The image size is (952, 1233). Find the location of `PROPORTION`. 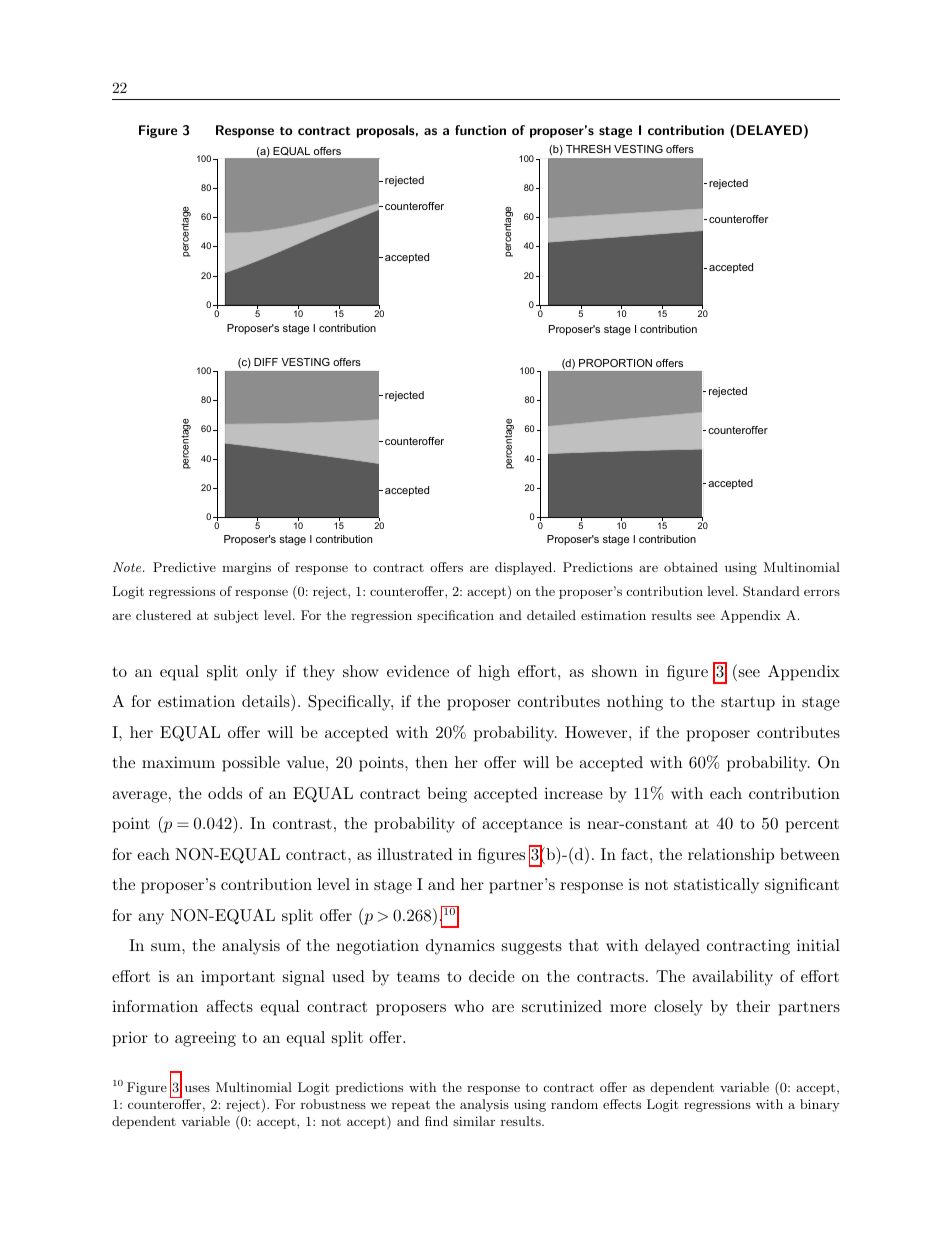

PROPORTION is located at coordinates (615, 363).
